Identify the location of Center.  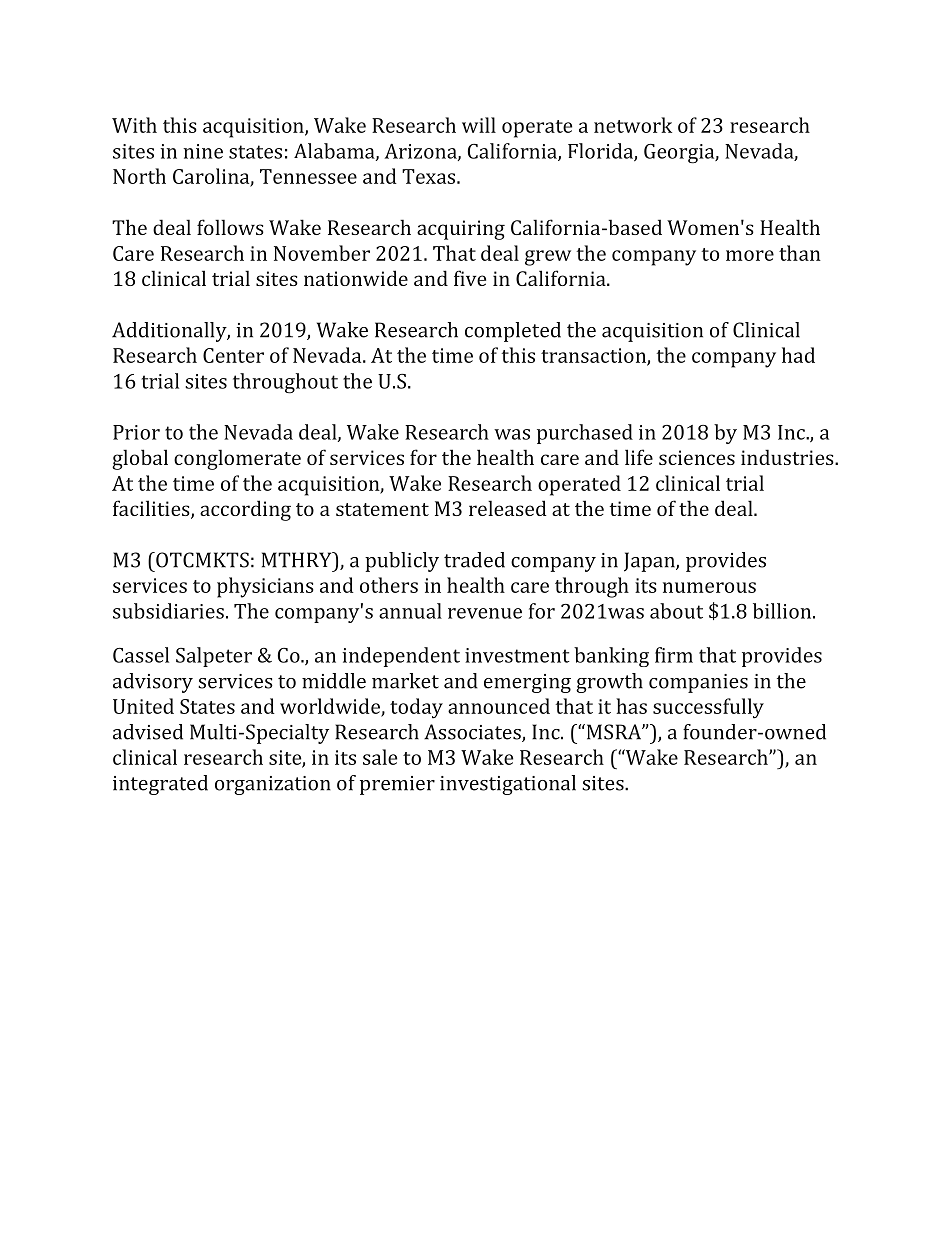
(233, 355).
